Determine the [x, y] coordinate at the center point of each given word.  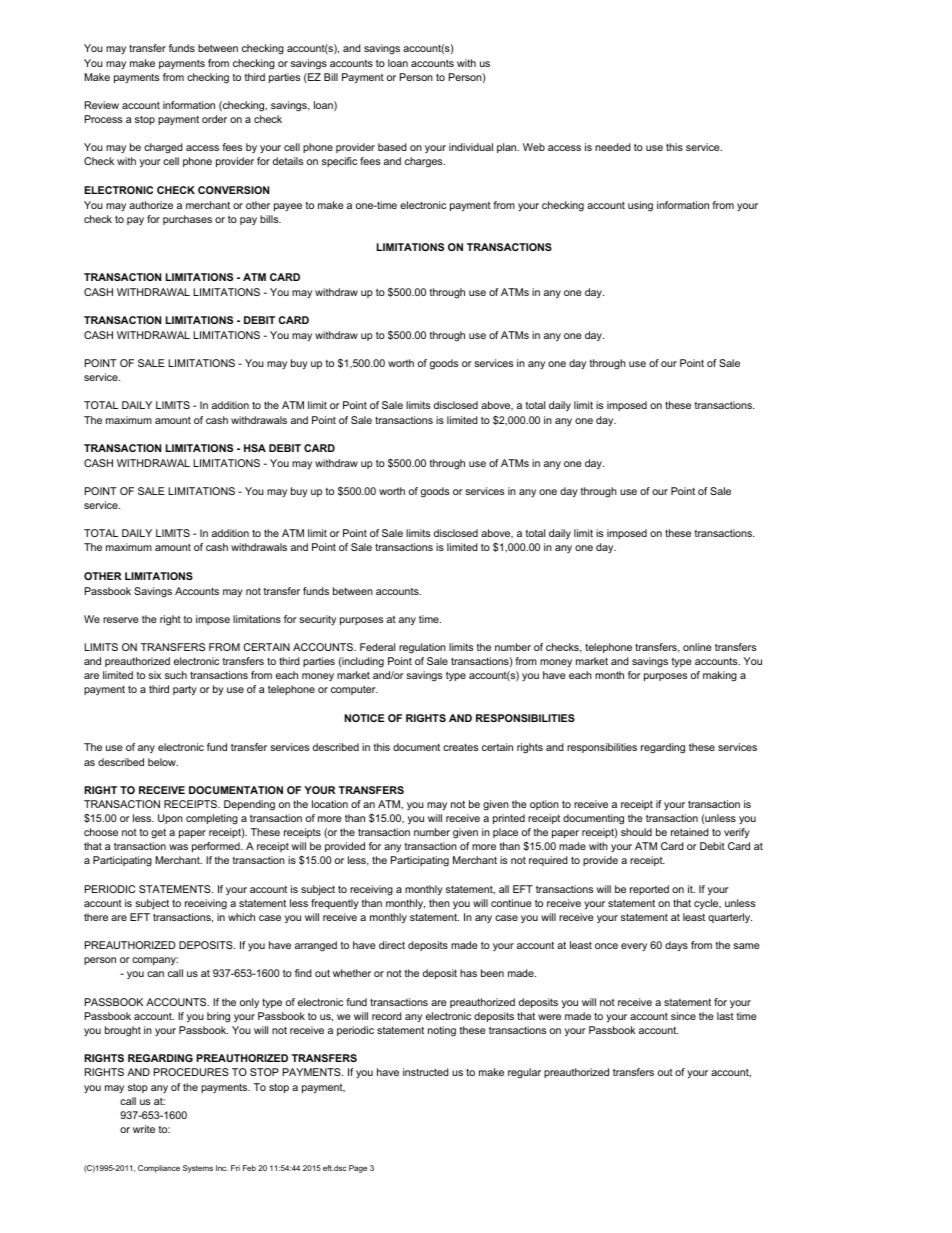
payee [288, 207]
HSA [255, 448]
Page [358, 1169]
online [697, 647]
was [178, 847]
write [144, 1129]
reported [649, 890]
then [439, 903]
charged [163, 148]
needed [613, 147]
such [176, 675]
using [640, 206]
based [392, 147]
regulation [422, 648]
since [683, 1016]
